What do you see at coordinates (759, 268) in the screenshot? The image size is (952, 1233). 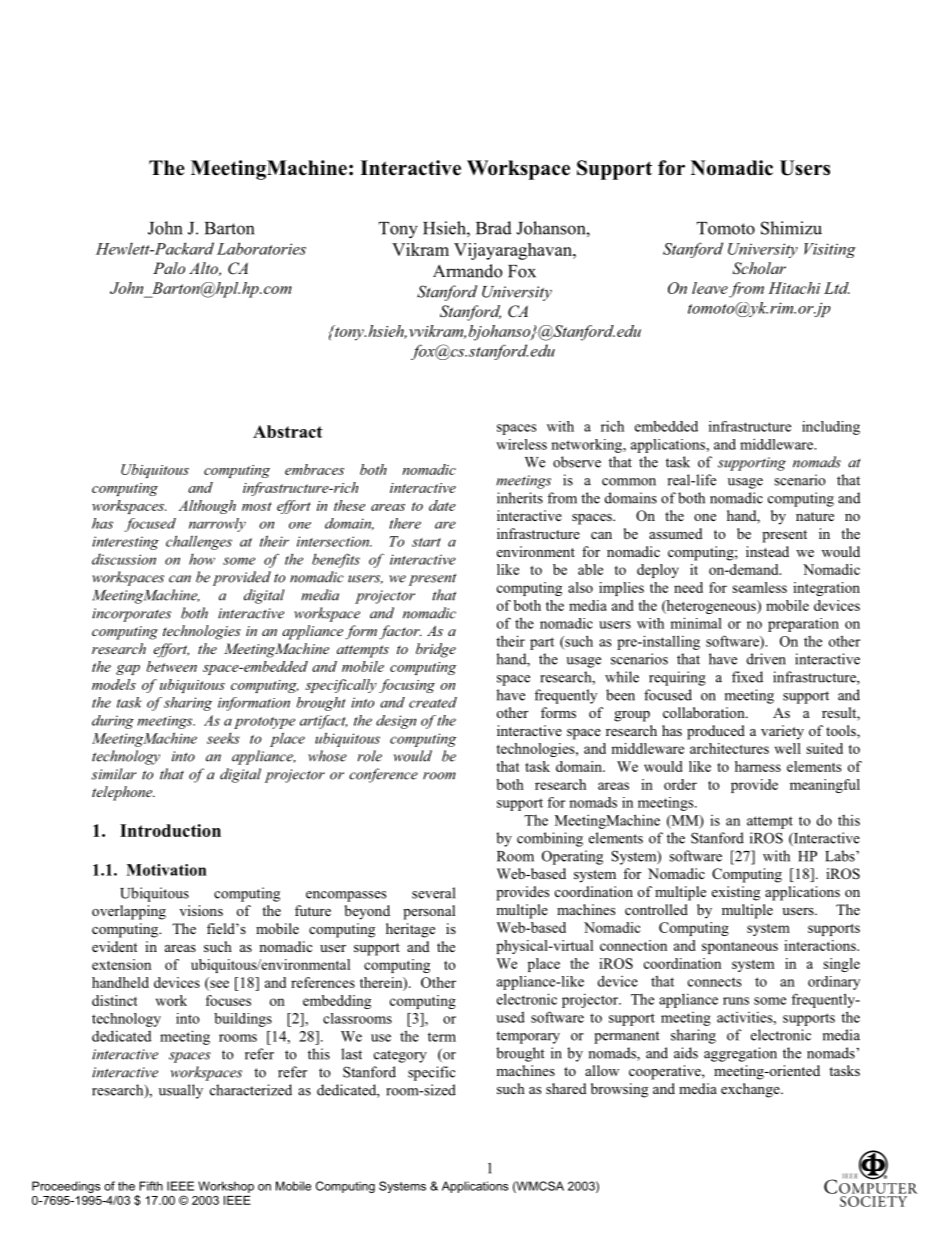 I see `Scholar` at bounding box center [759, 268].
